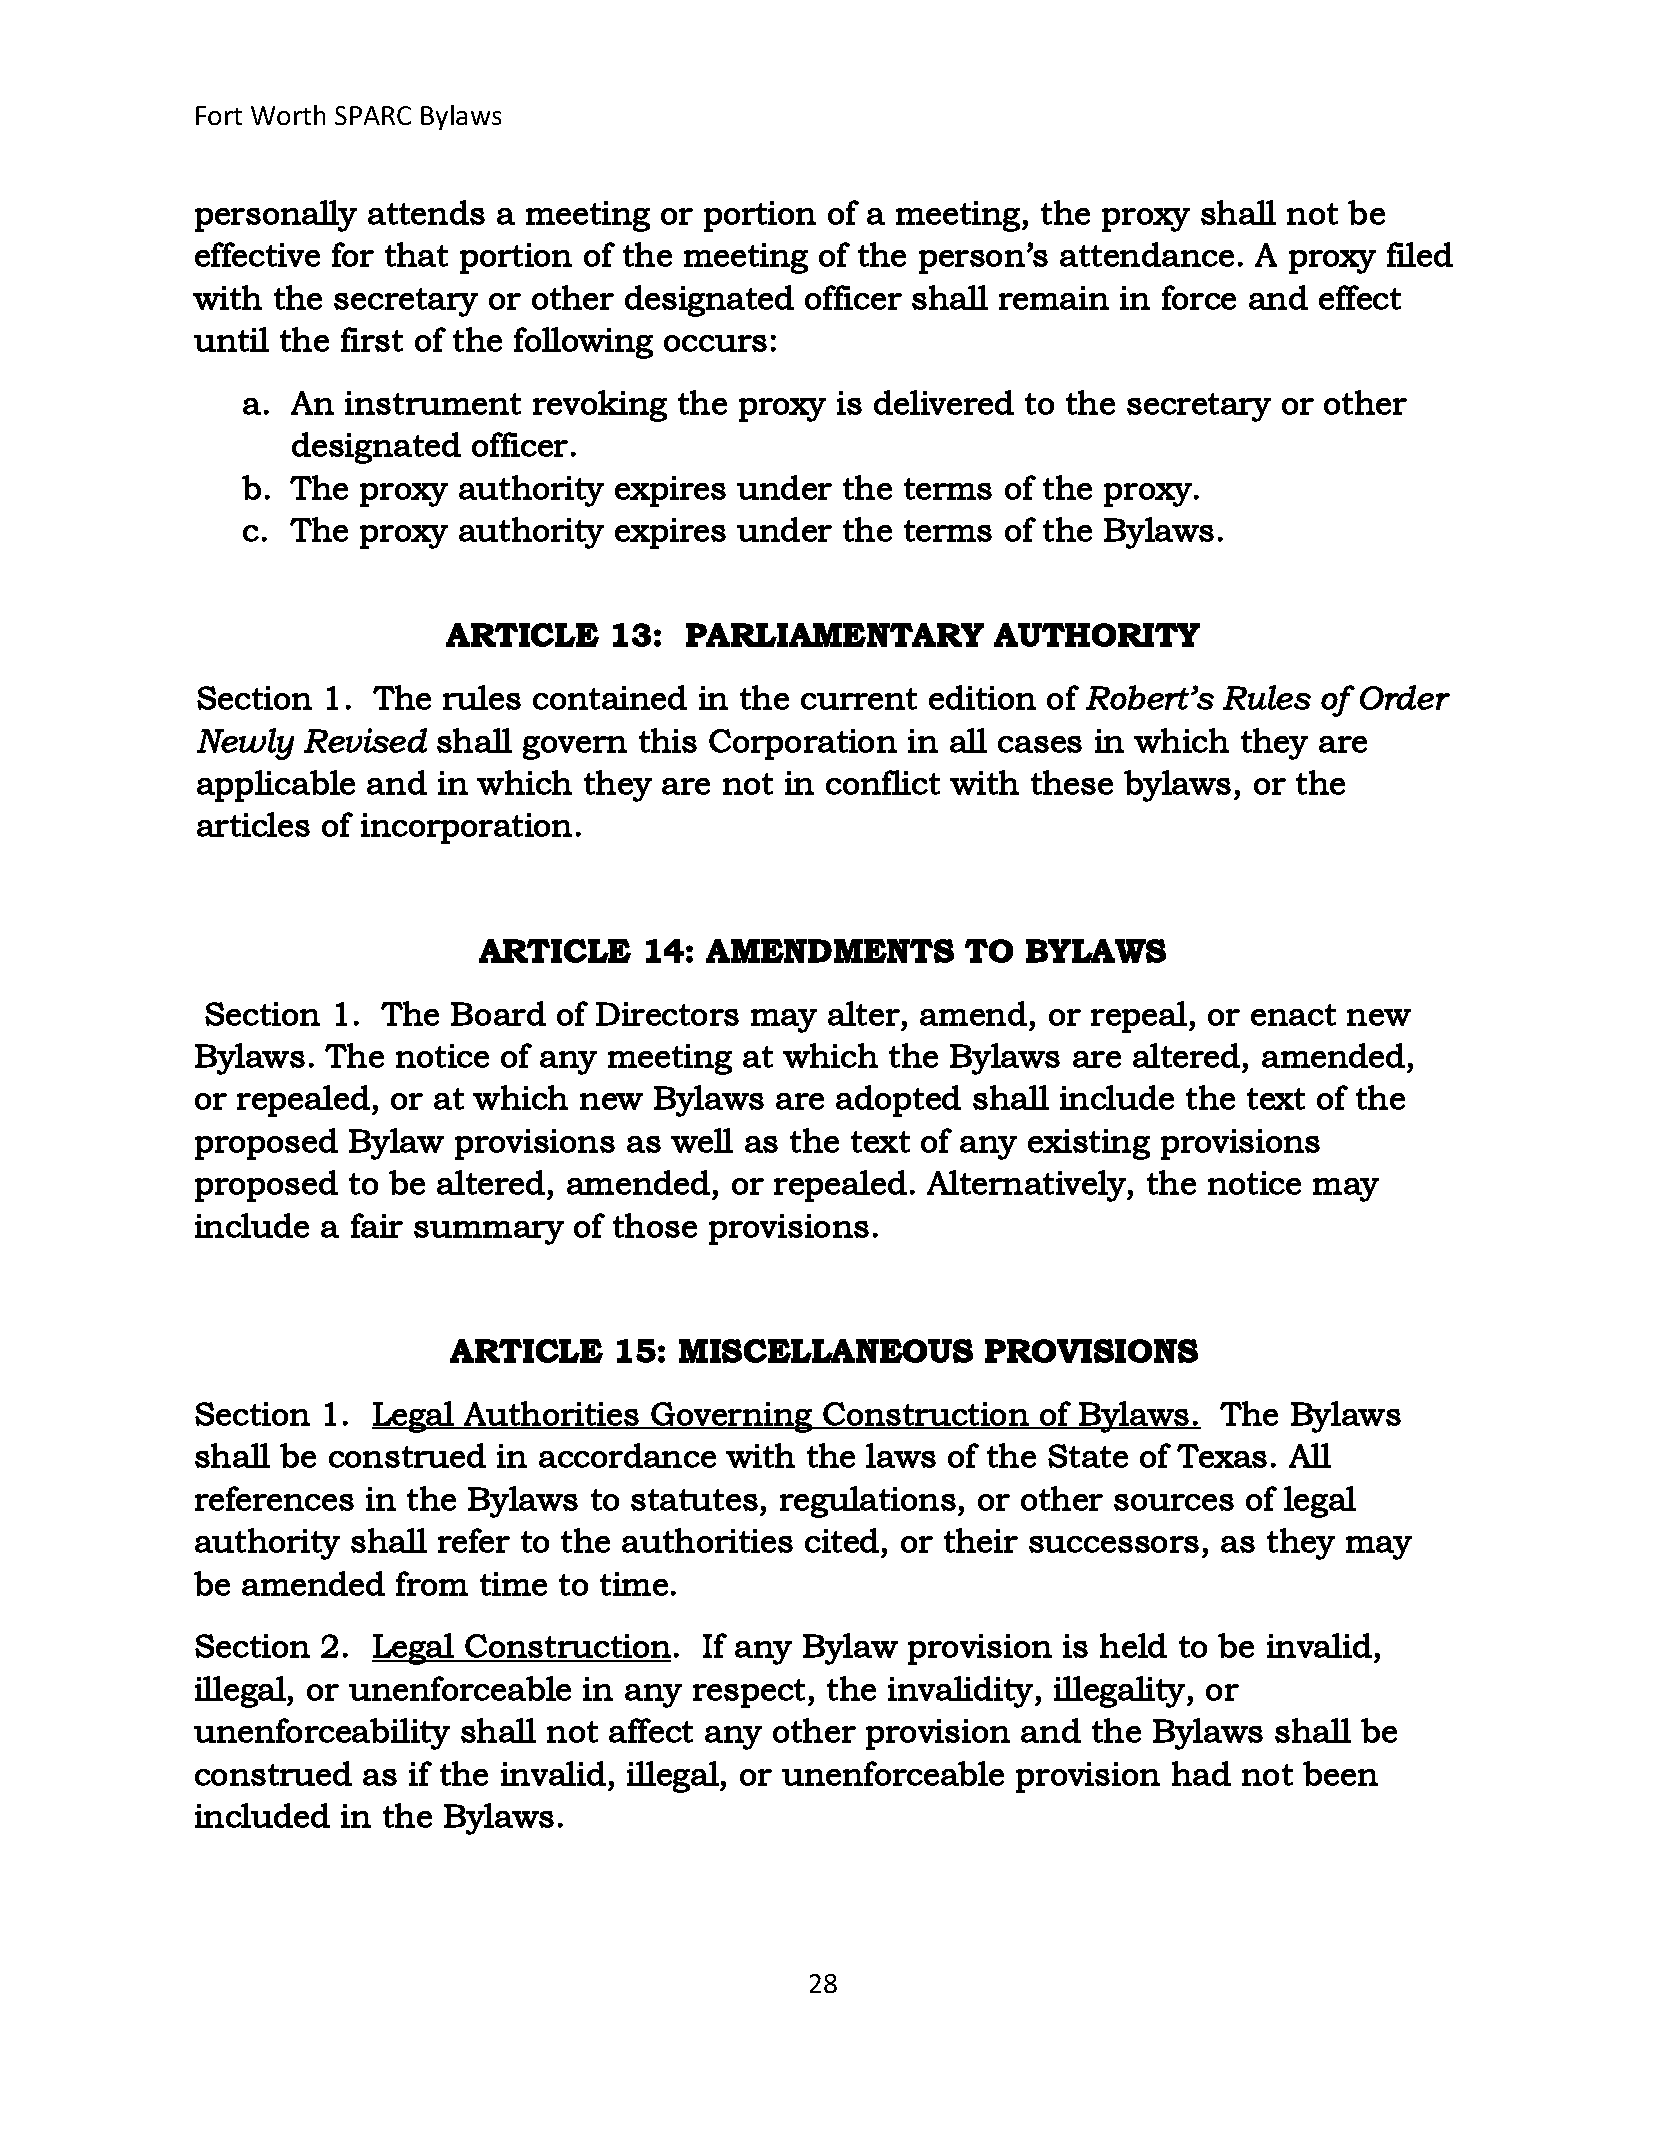  I want to click on attendance, so click(1147, 254).
